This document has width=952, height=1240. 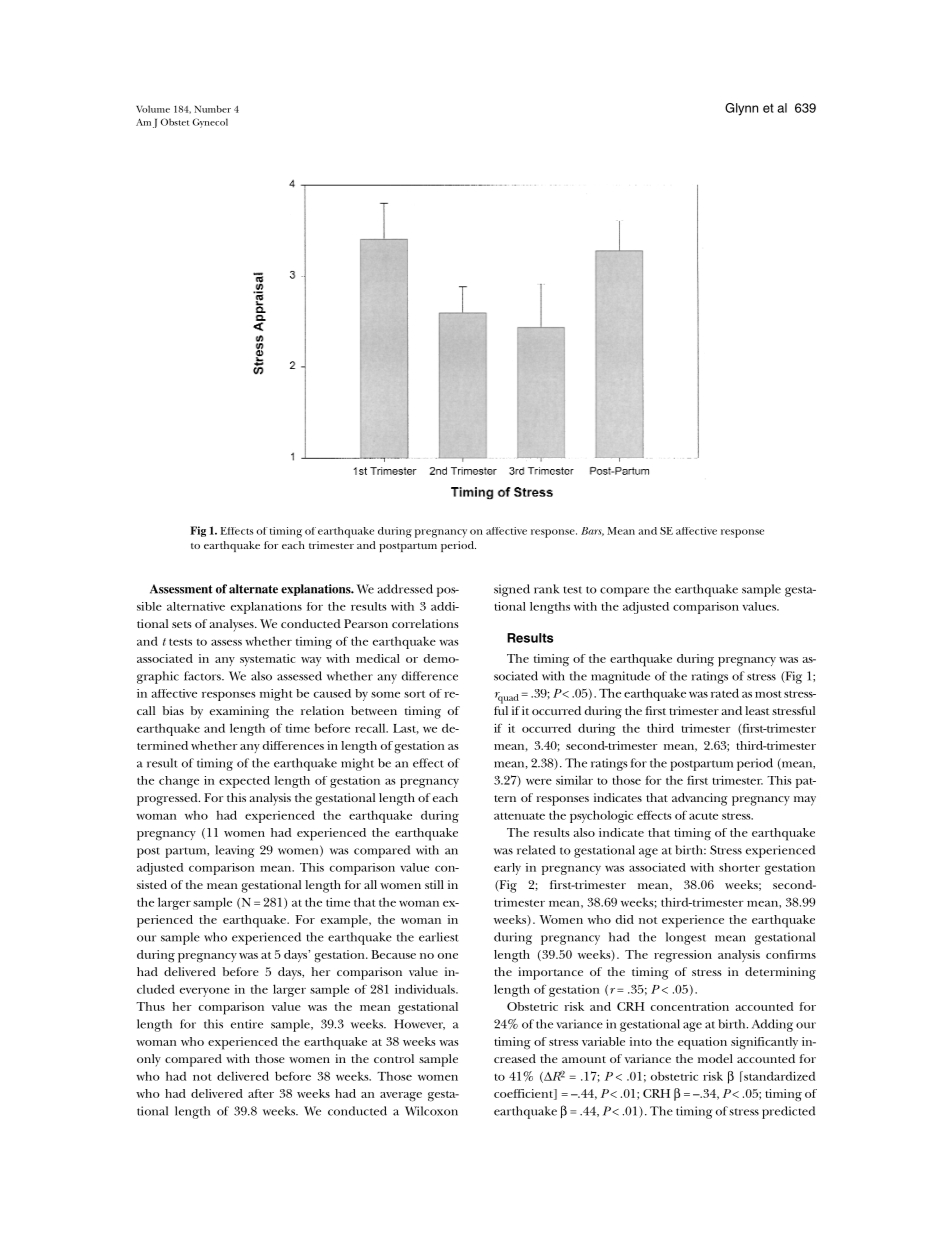 I want to click on Gynecol, so click(x=210, y=123).
